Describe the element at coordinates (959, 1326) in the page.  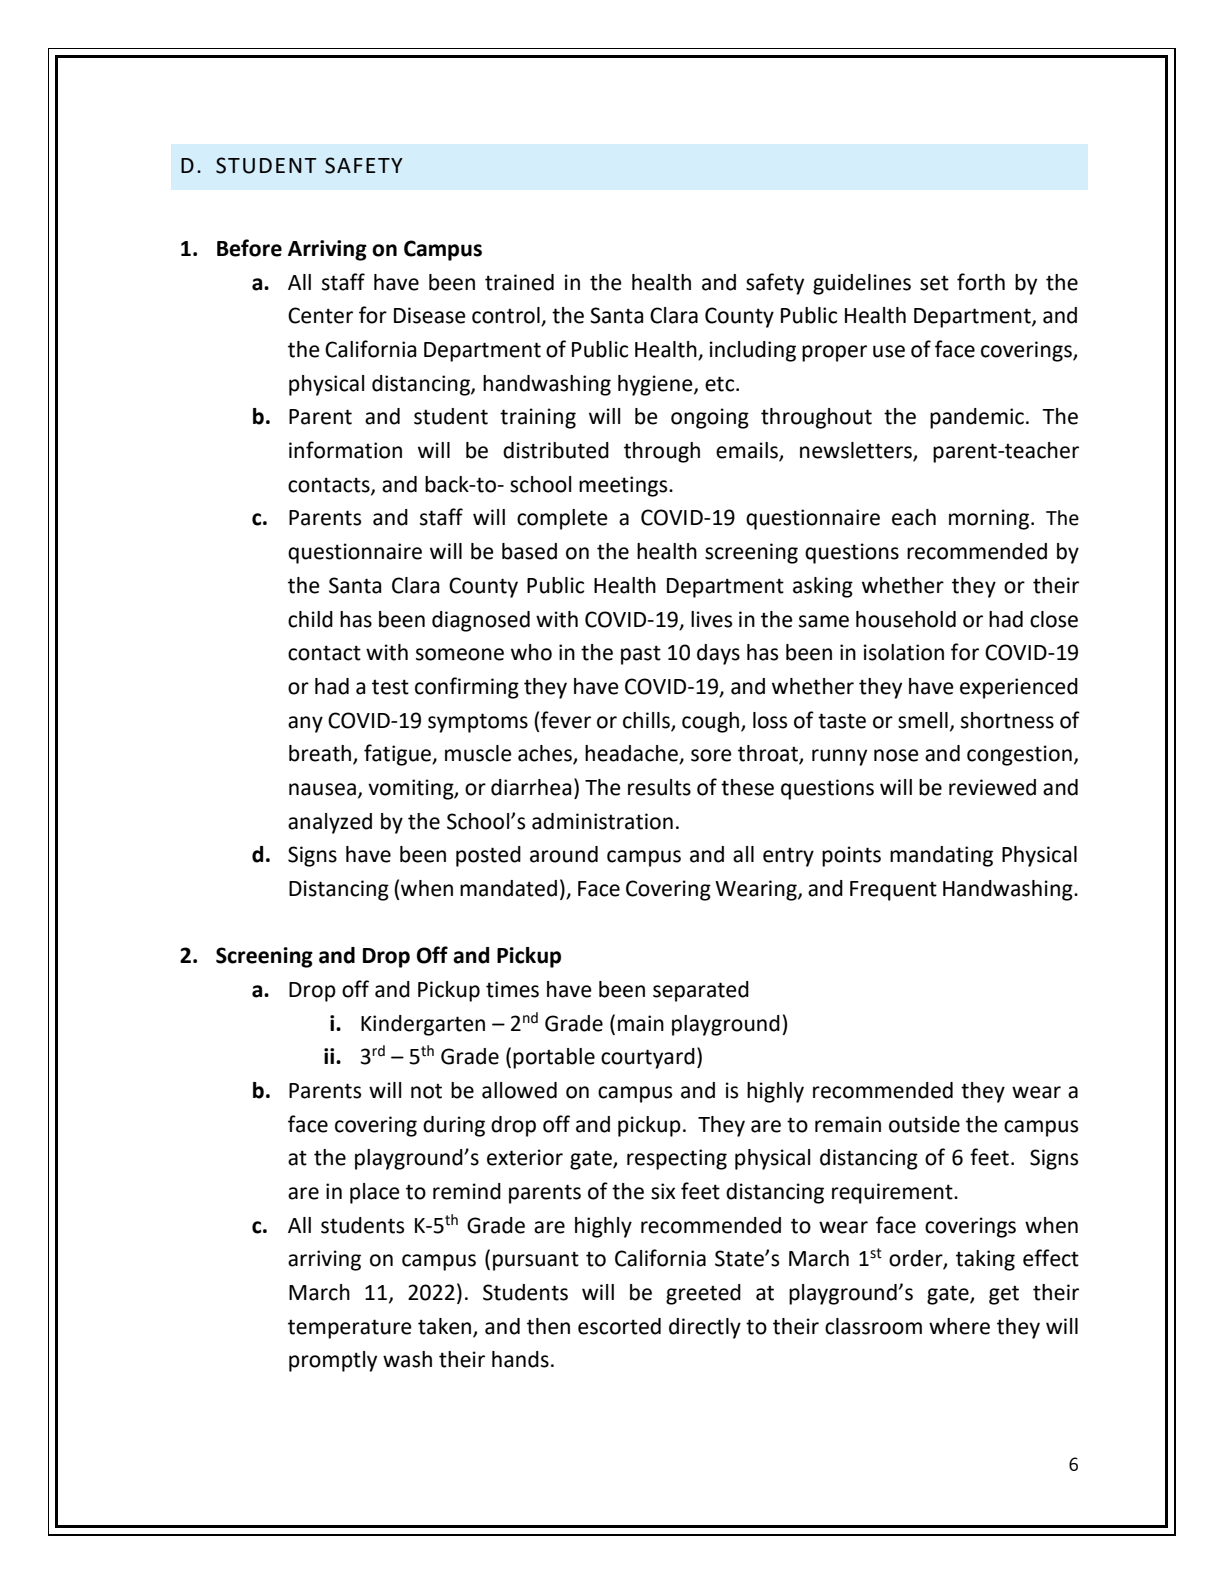
I see `where` at that location.
